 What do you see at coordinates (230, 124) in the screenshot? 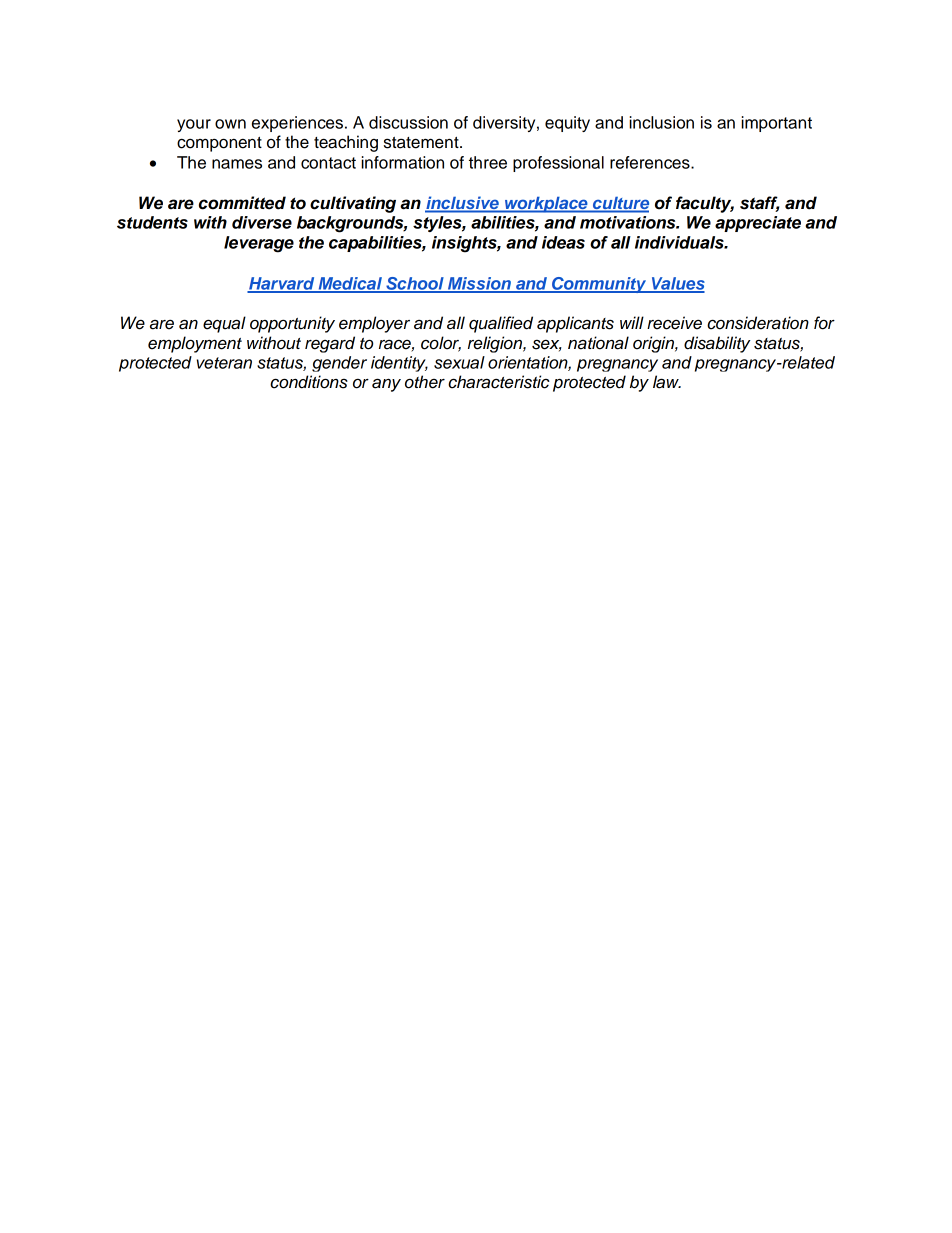
I see `own` at bounding box center [230, 124].
